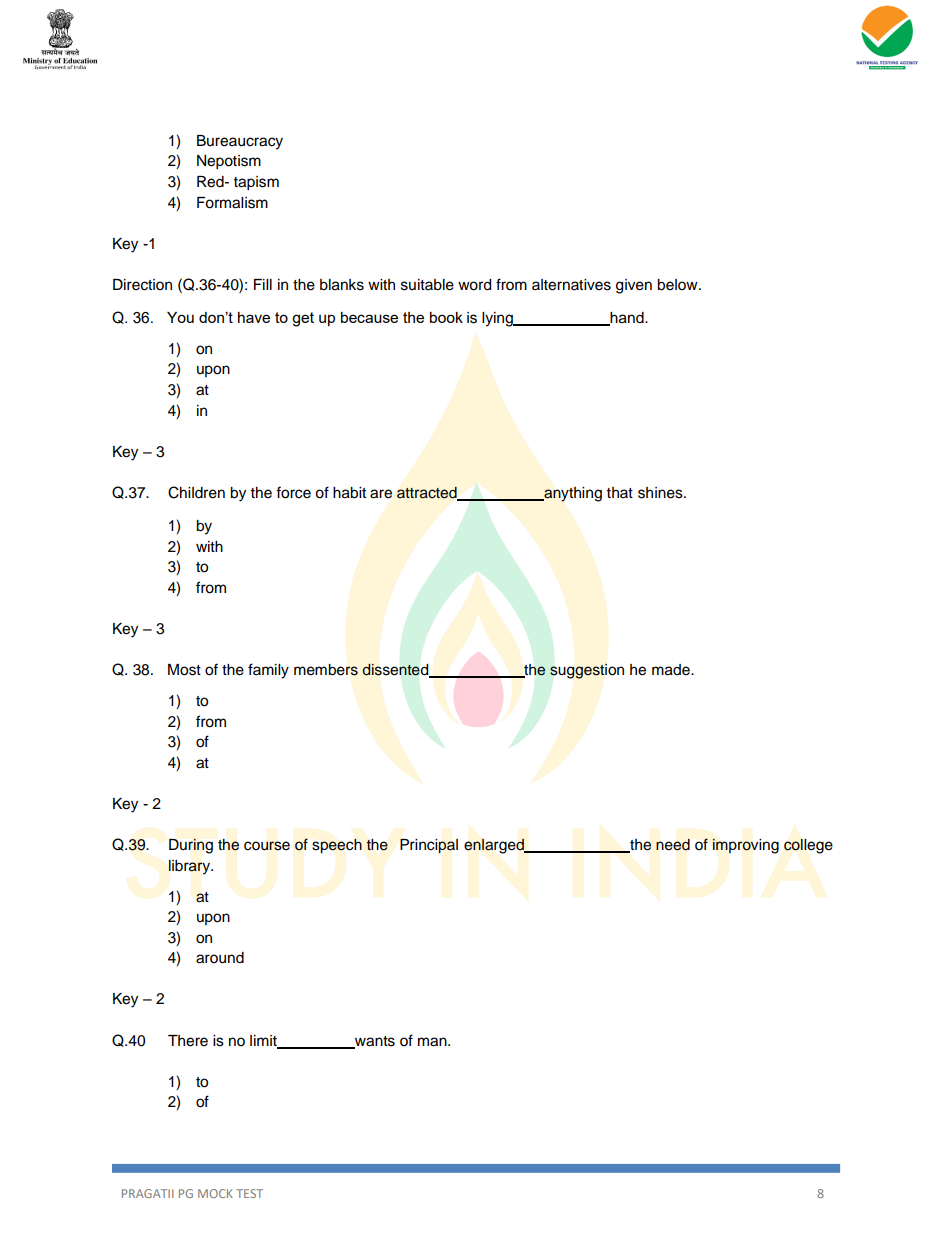  Describe the element at coordinates (215, 1193) in the screenshot. I see `MOCK` at that location.
